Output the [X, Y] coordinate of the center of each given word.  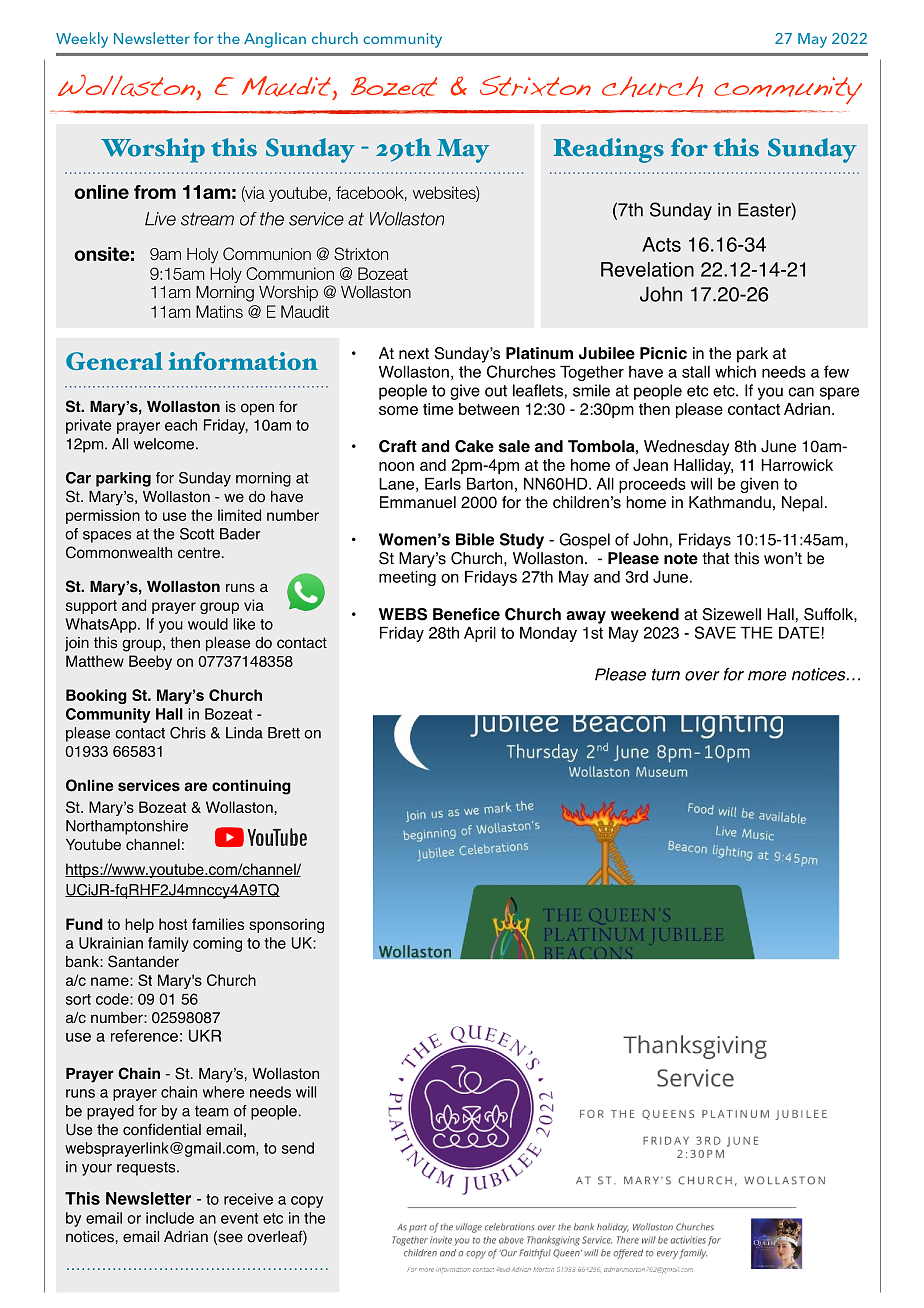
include [170, 1218]
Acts [661, 244]
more [767, 676]
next [414, 354]
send [298, 1148]
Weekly [82, 40]
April [480, 634]
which [735, 371]
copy [307, 1202]
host [173, 924]
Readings [608, 150]
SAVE [715, 632]
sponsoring [286, 925]
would [208, 624]
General [114, 361]
